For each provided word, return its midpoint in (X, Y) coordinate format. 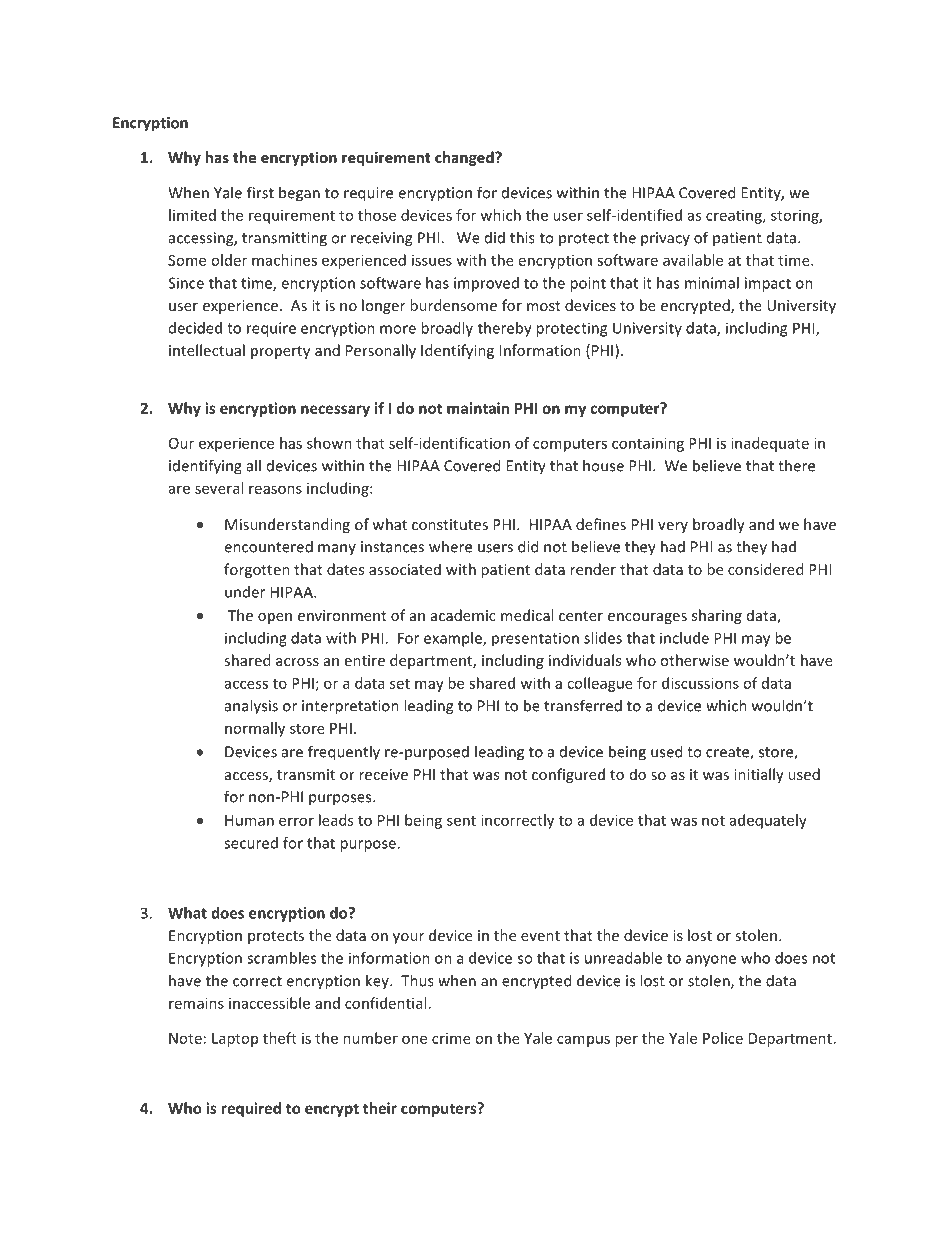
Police (723, 1038)
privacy (665, 239)
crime (451, 1038)
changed (465, 158)
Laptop (235, 1040)
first (260, 192)
